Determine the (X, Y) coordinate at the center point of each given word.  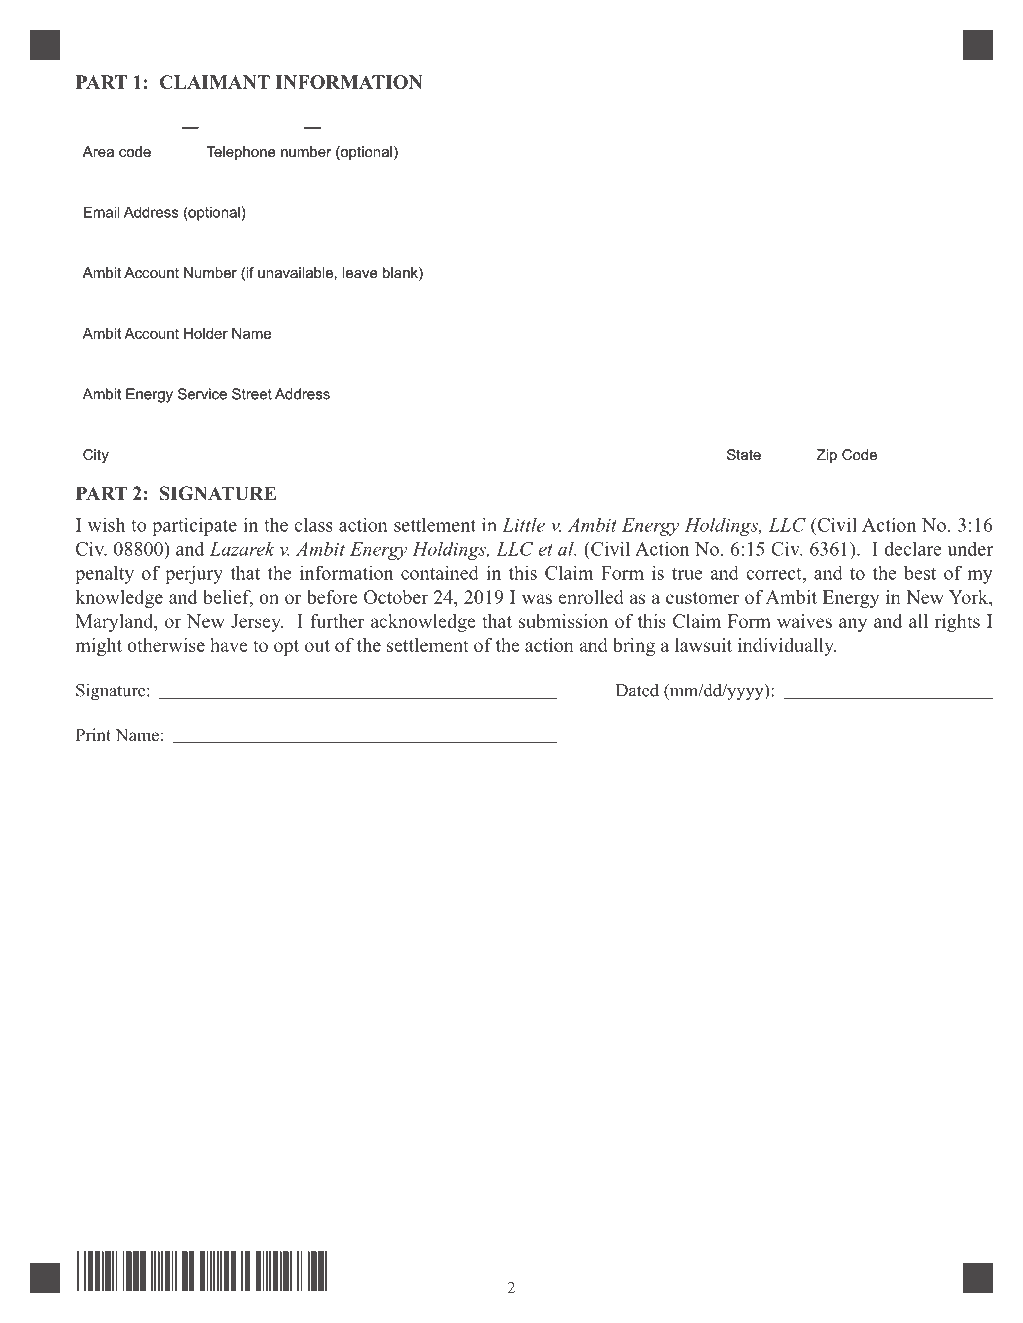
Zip (827, 456)
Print (93, 734)
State (744, 454)
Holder (206, 333)
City (96, 456)
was (537, 599)
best (920, 573)
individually (787, 647)
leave (360, 272)
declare (913, 549)
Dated (637, 690)
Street (252, 394)
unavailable (295, 272)
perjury (194, 575)
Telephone (241, 153)
